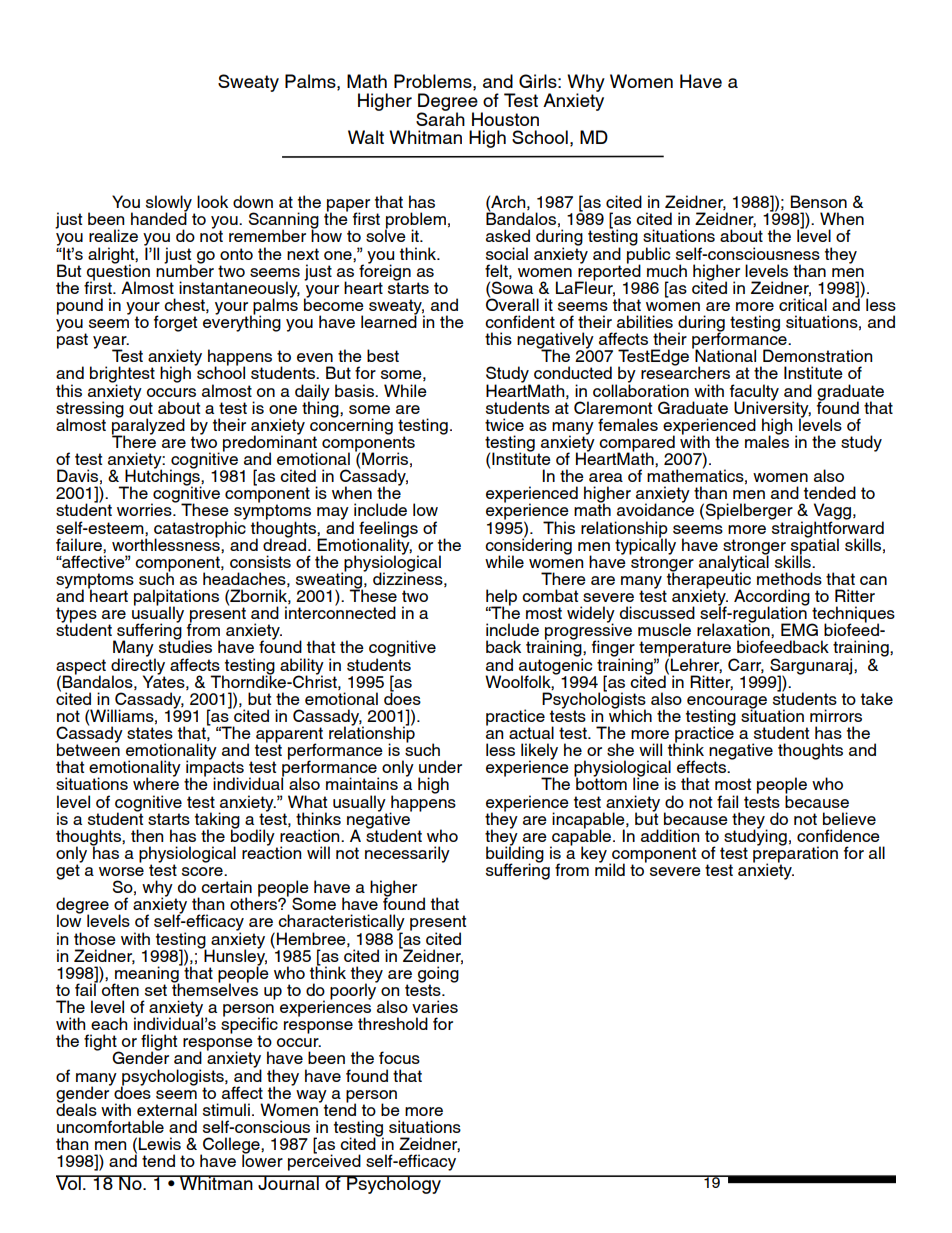 The image size is (952, 1233). What do you see at coordinates (504, 424) in the screenshot?
I see `twice` at bounding box center [504, 424].
